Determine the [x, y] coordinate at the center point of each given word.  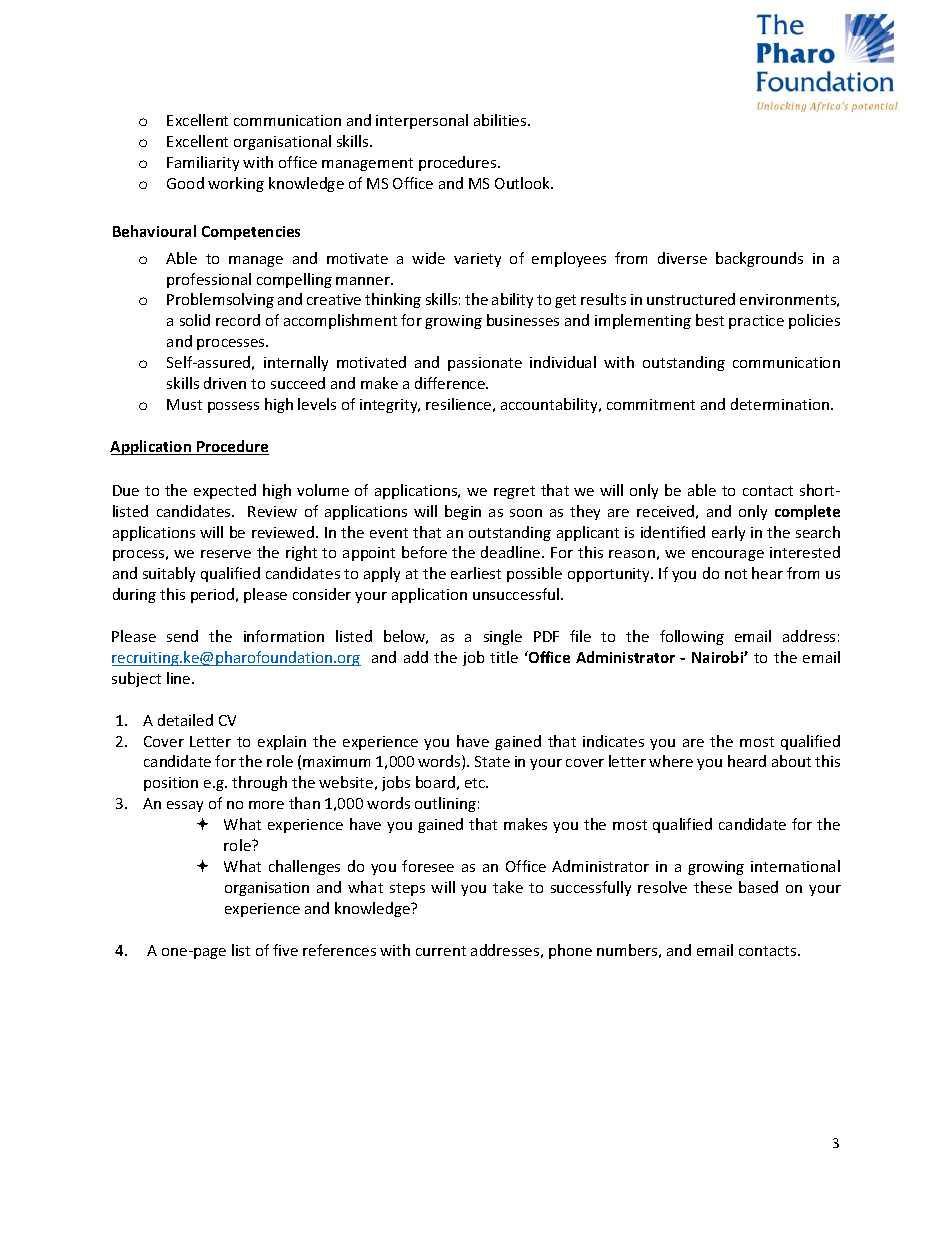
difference [451, 383]
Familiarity [203, 163]
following [692, 637]
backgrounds [759, 259]
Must [184, 404]
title [504, 657]
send [182, 636]
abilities [501, 120]
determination [781, 404]
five [285, 950]
